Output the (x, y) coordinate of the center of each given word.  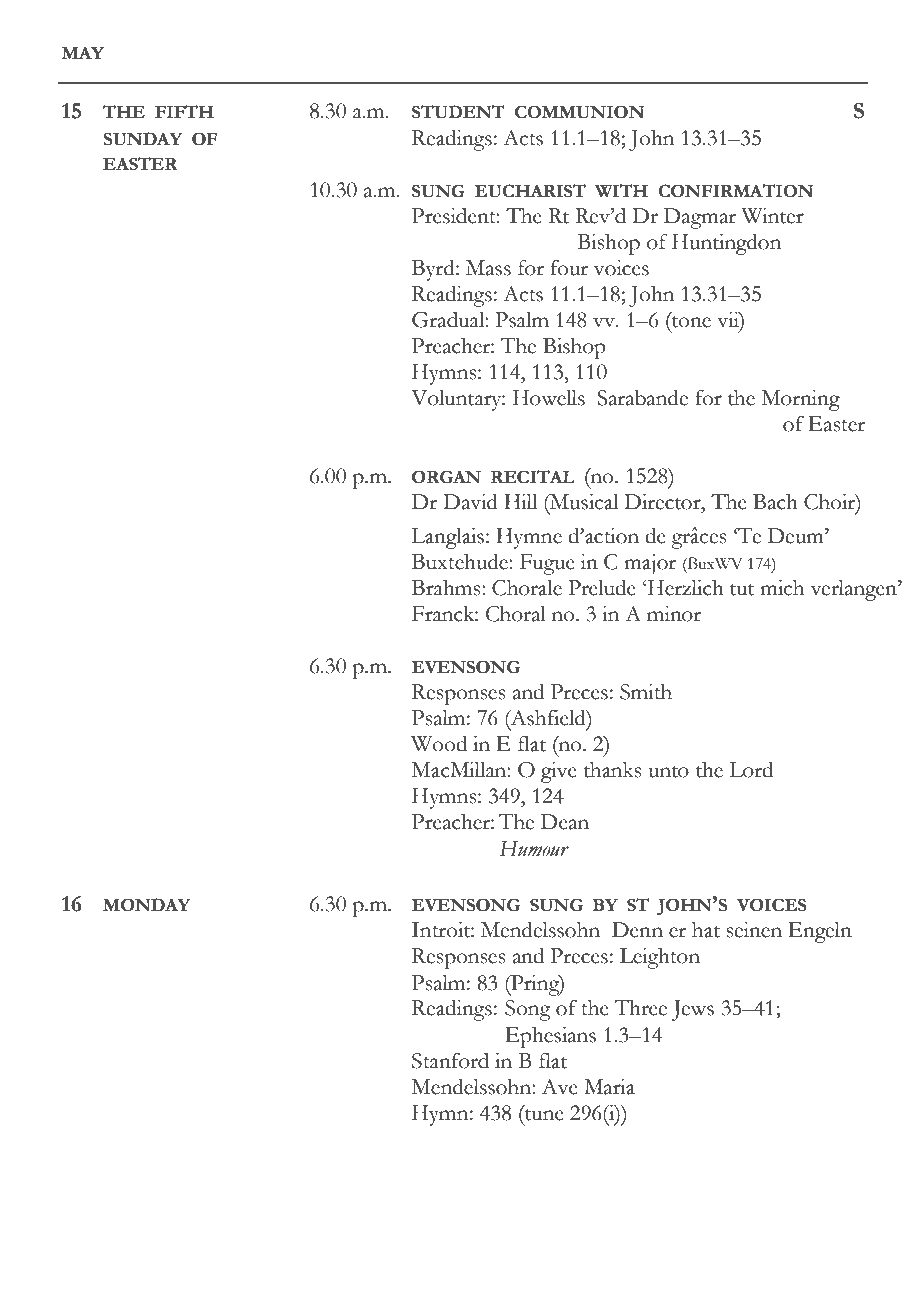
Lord (751, 769)
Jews (692, 1010)
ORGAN (446, 477)
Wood (439, 743)
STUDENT (458, 112)
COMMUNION (579, 112)
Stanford (450, 1060)
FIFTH (184, 111)
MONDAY (147, 905)
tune (543, 1113)
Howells (549, 397)
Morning (801, 400)
